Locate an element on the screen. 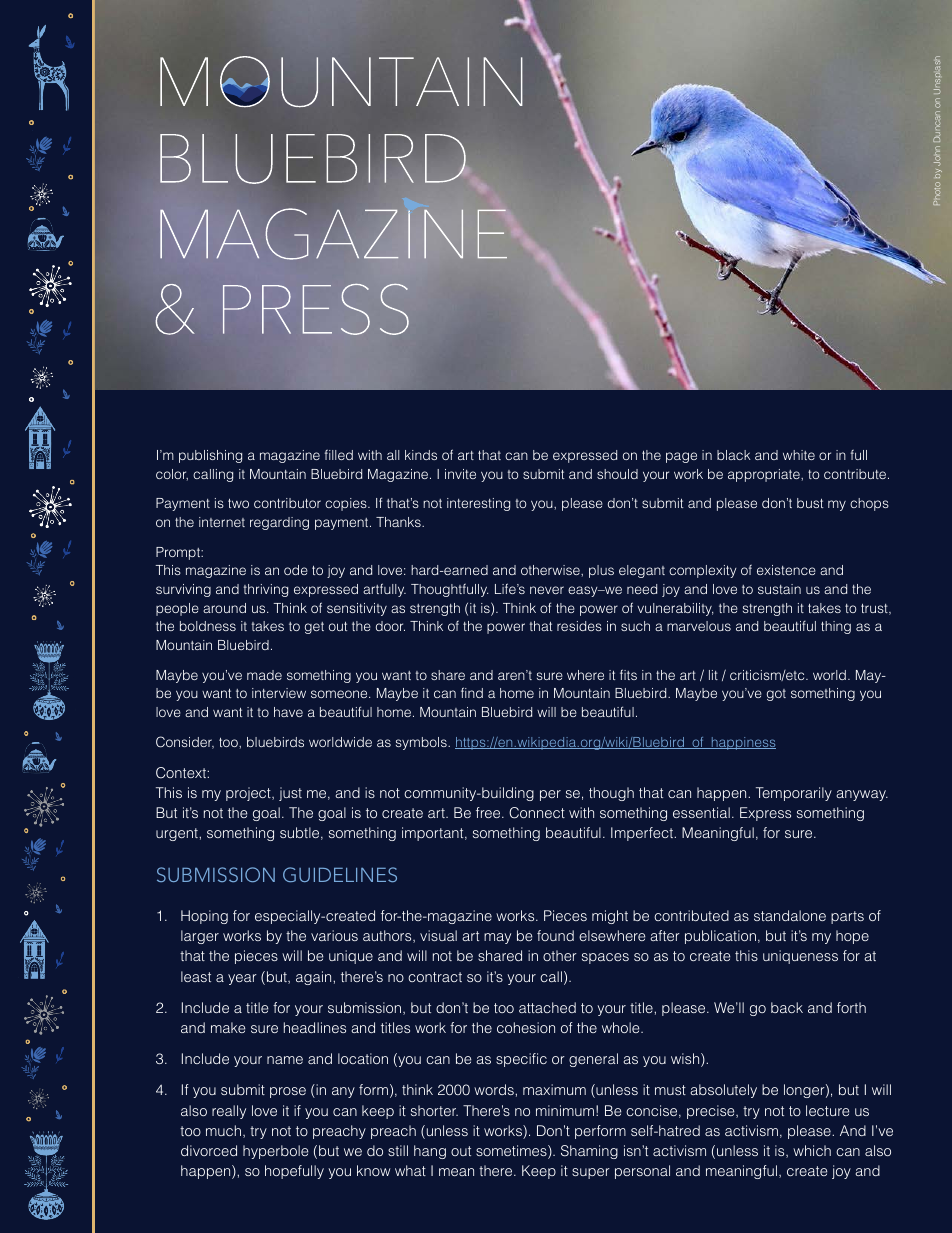 This screenshot has height=1233, width=952. invite is located at coordinates (460, 474).
